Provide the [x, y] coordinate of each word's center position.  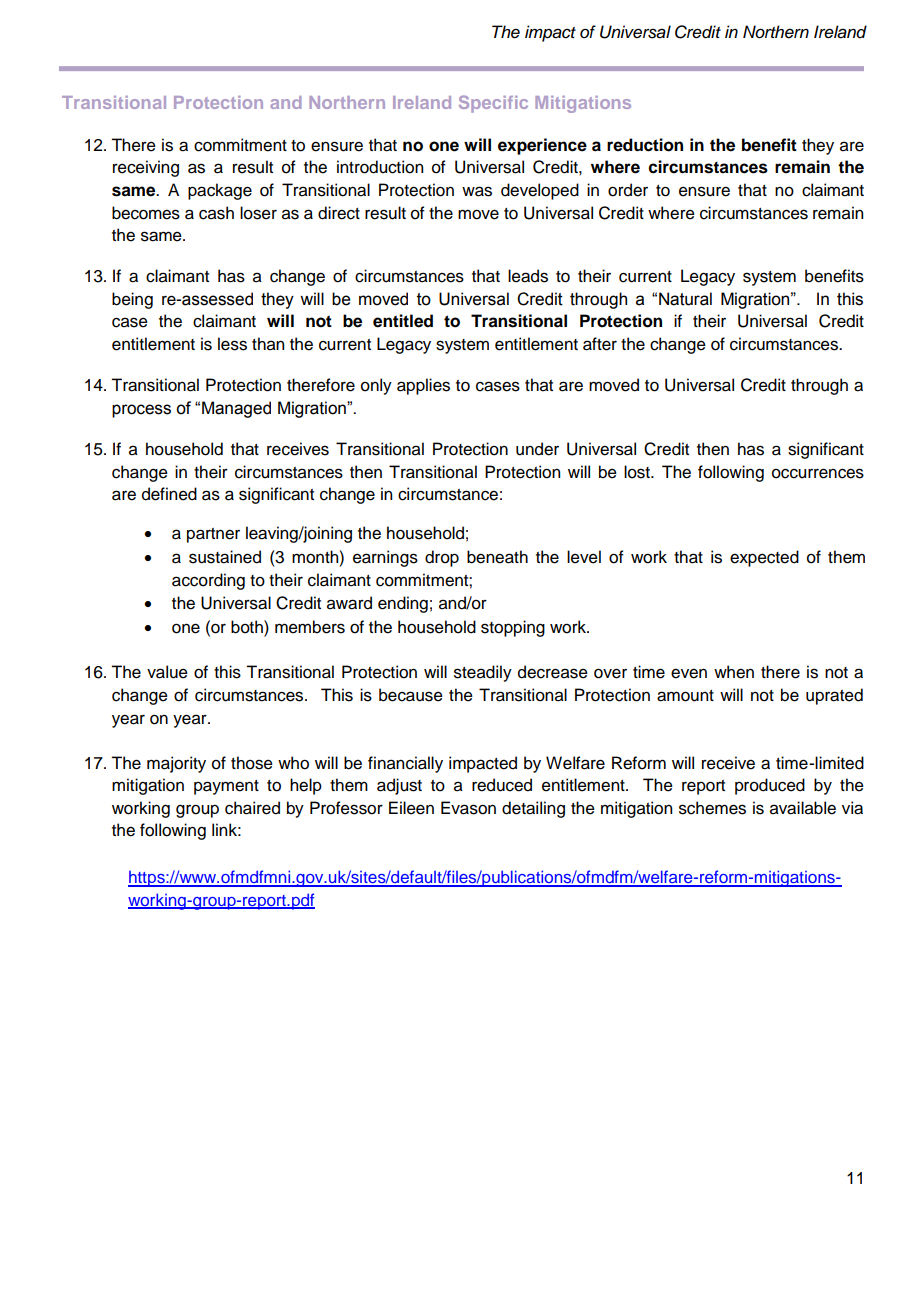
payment [226, 787]
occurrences [818, 473]
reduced [502, 785]
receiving [146, 168]
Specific [493, 104]
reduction [645, 145]
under [537, 449]
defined [169, 494]
